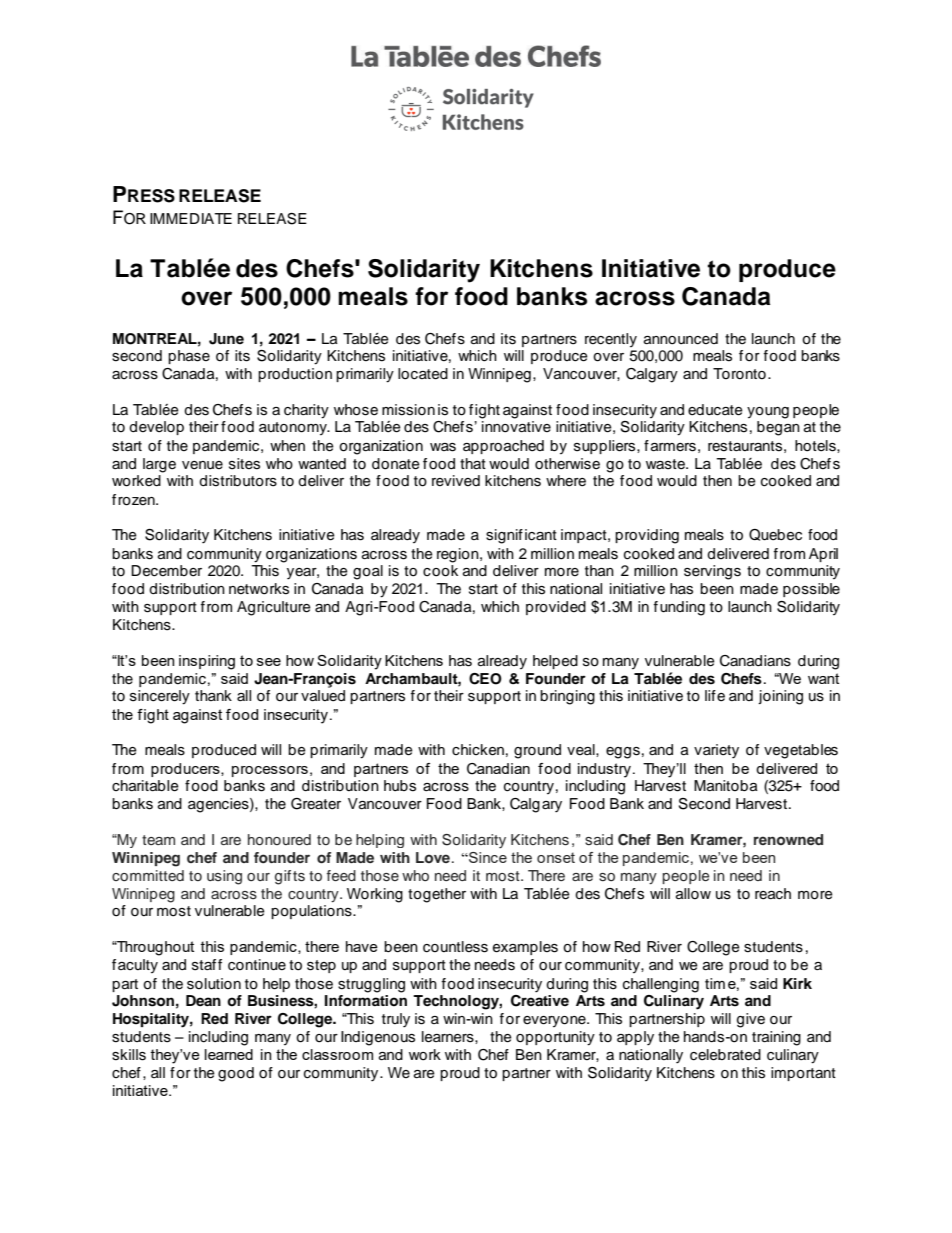 This document has width=952, height=1233. What do you see at coordinates (555, 1038) in the document?
I see `opportunity` at bounding box center [555, 1038].
